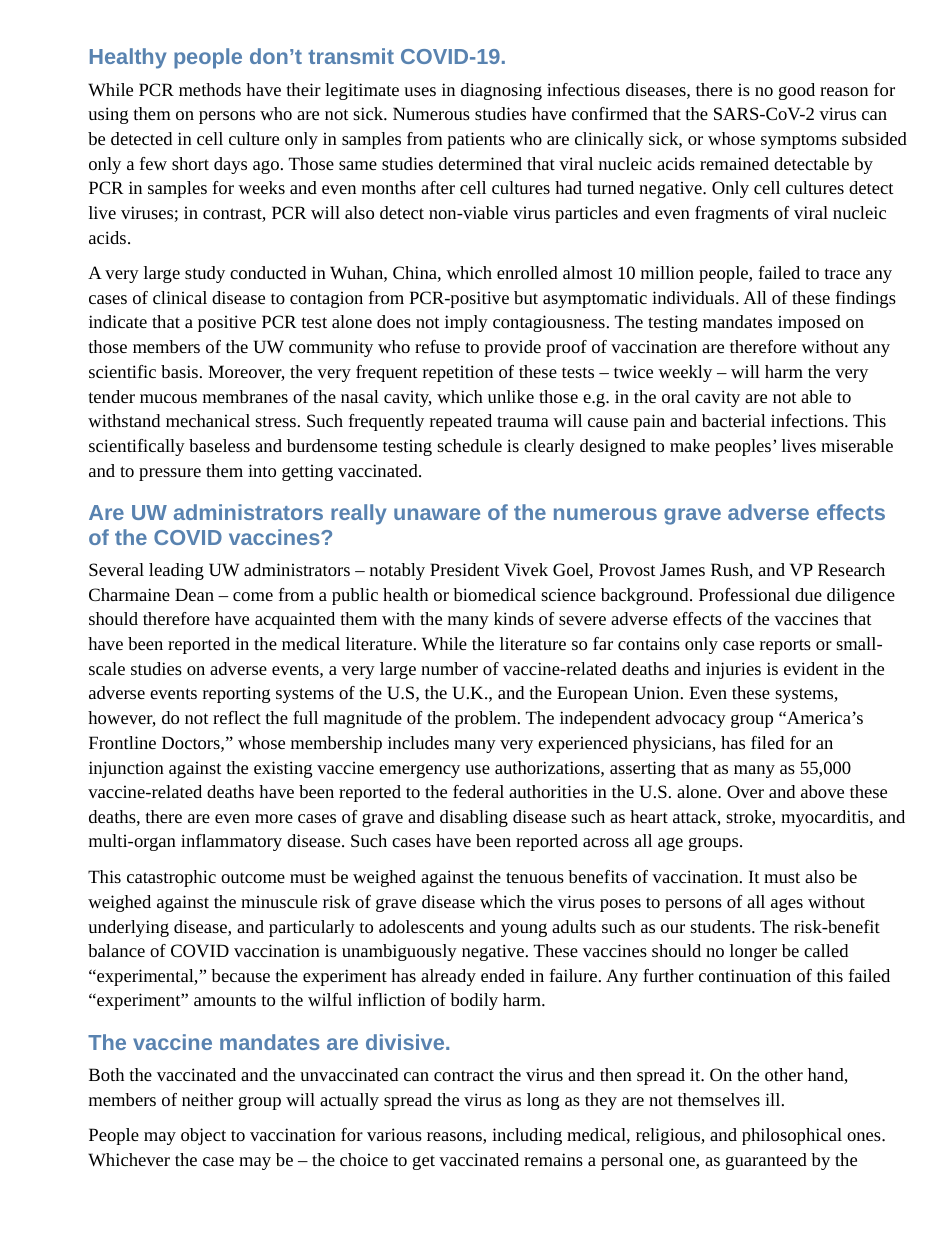 The image size is (952, 1233). Describe the element at coordinates (210, 89) in the screenshot. I see `methods` at that location.
